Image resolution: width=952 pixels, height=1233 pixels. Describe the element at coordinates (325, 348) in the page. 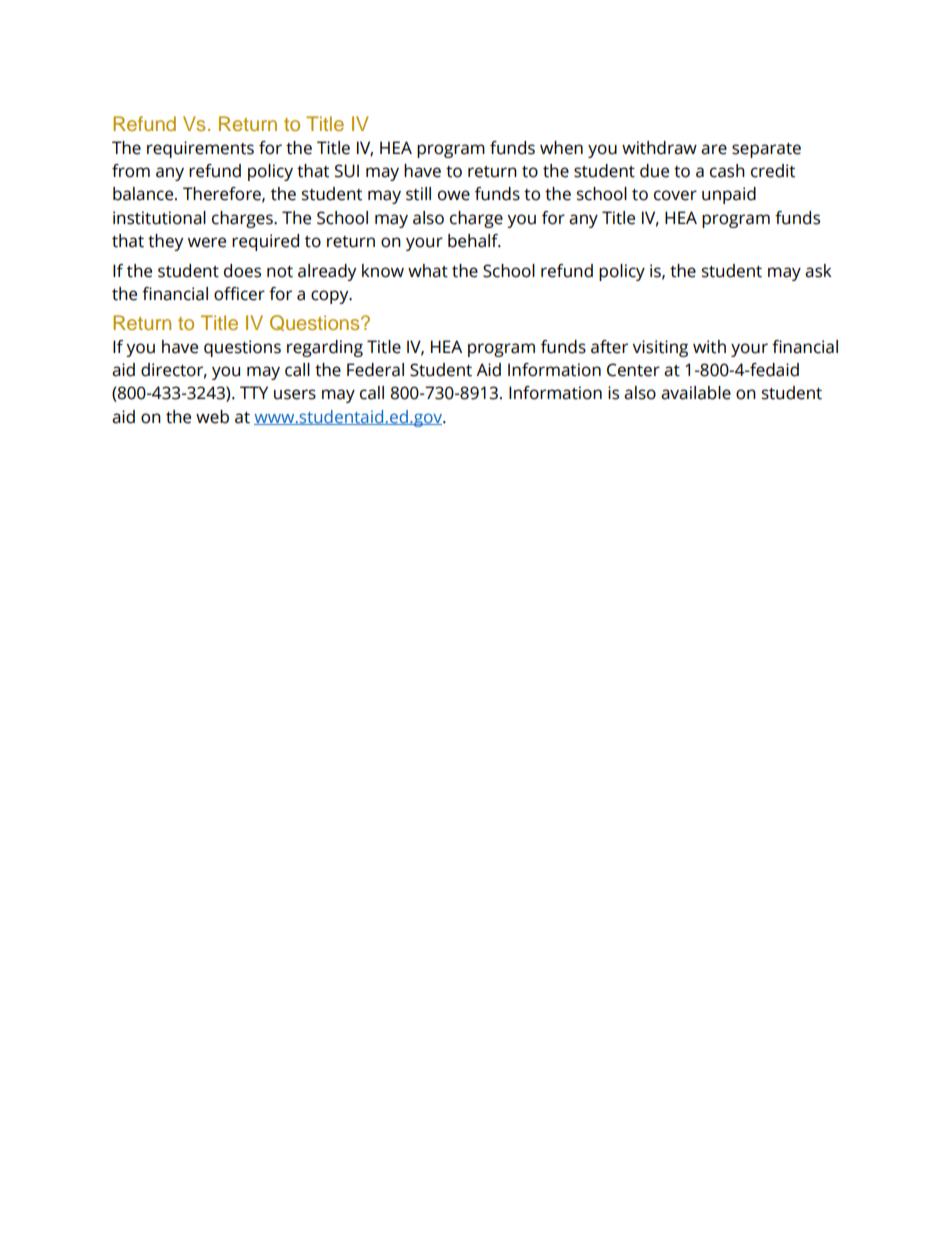

I see `regarding` at that location.
